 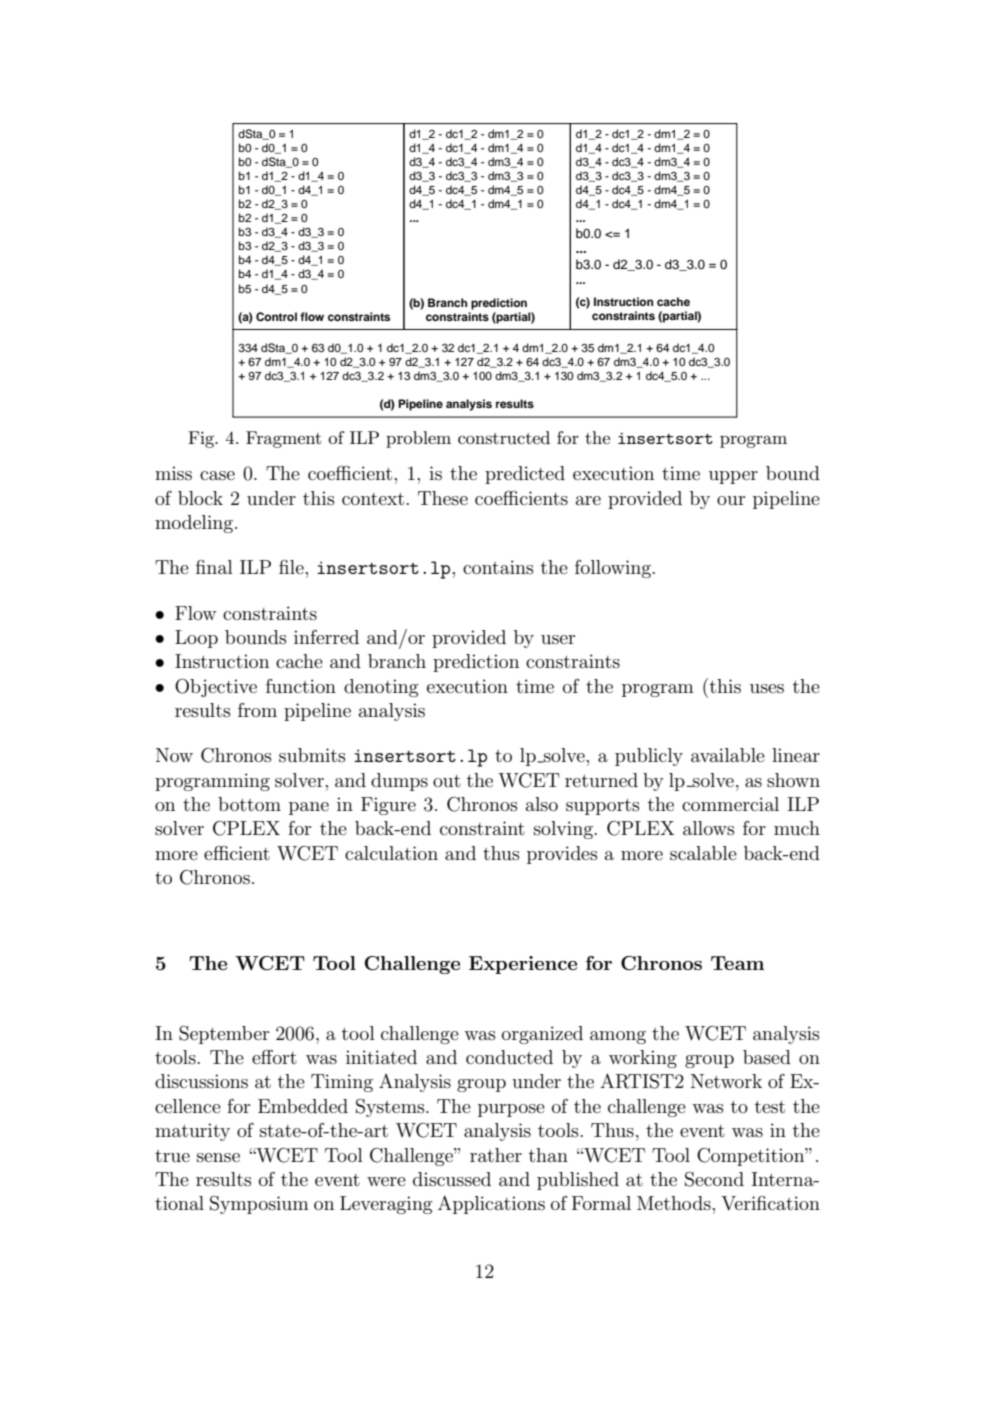 What do you see at coordinates (731, 500) in the screenshot?
I see `our` at bounding box center [731, 500].
